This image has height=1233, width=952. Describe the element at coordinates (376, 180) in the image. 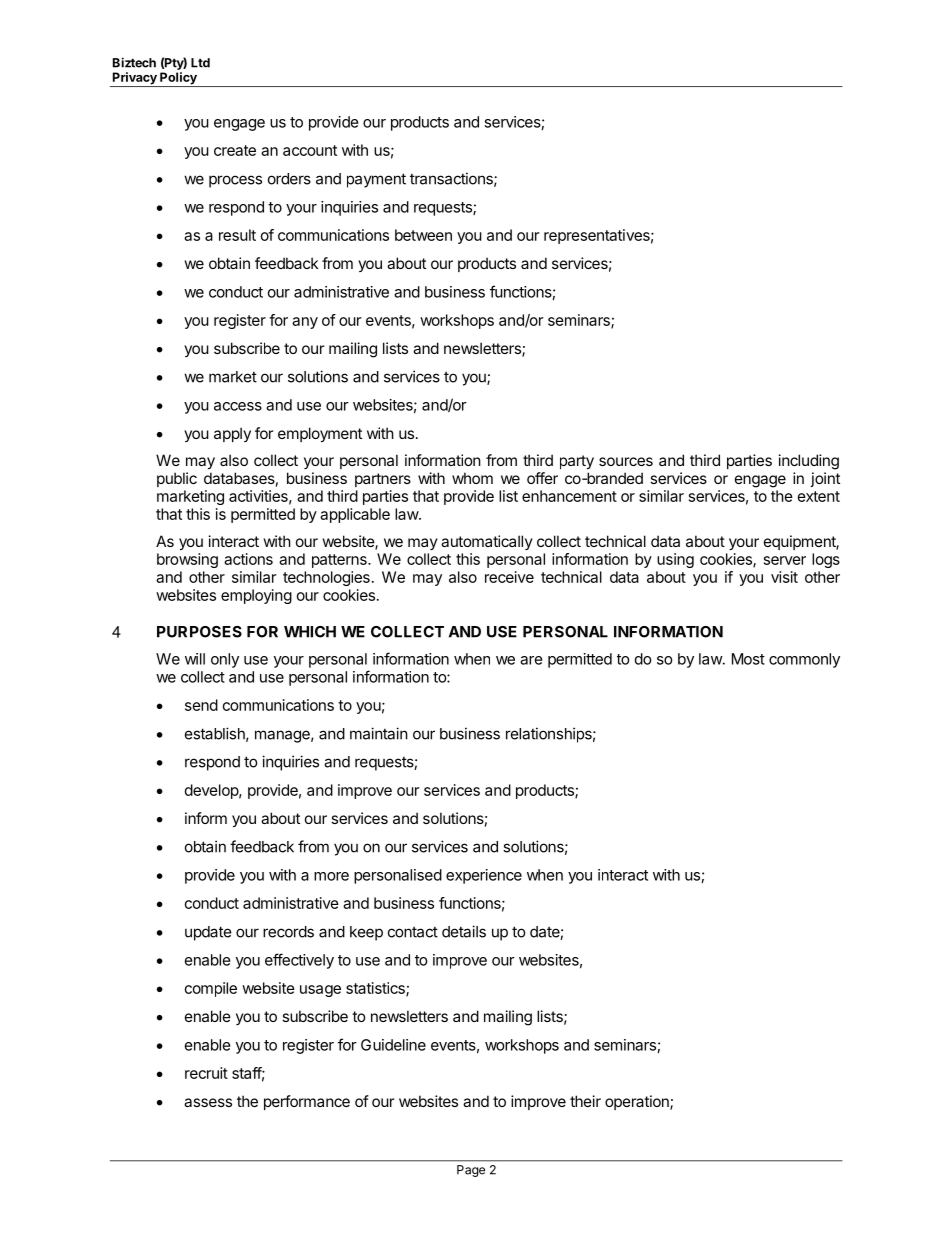

I see `payment` at that location.
